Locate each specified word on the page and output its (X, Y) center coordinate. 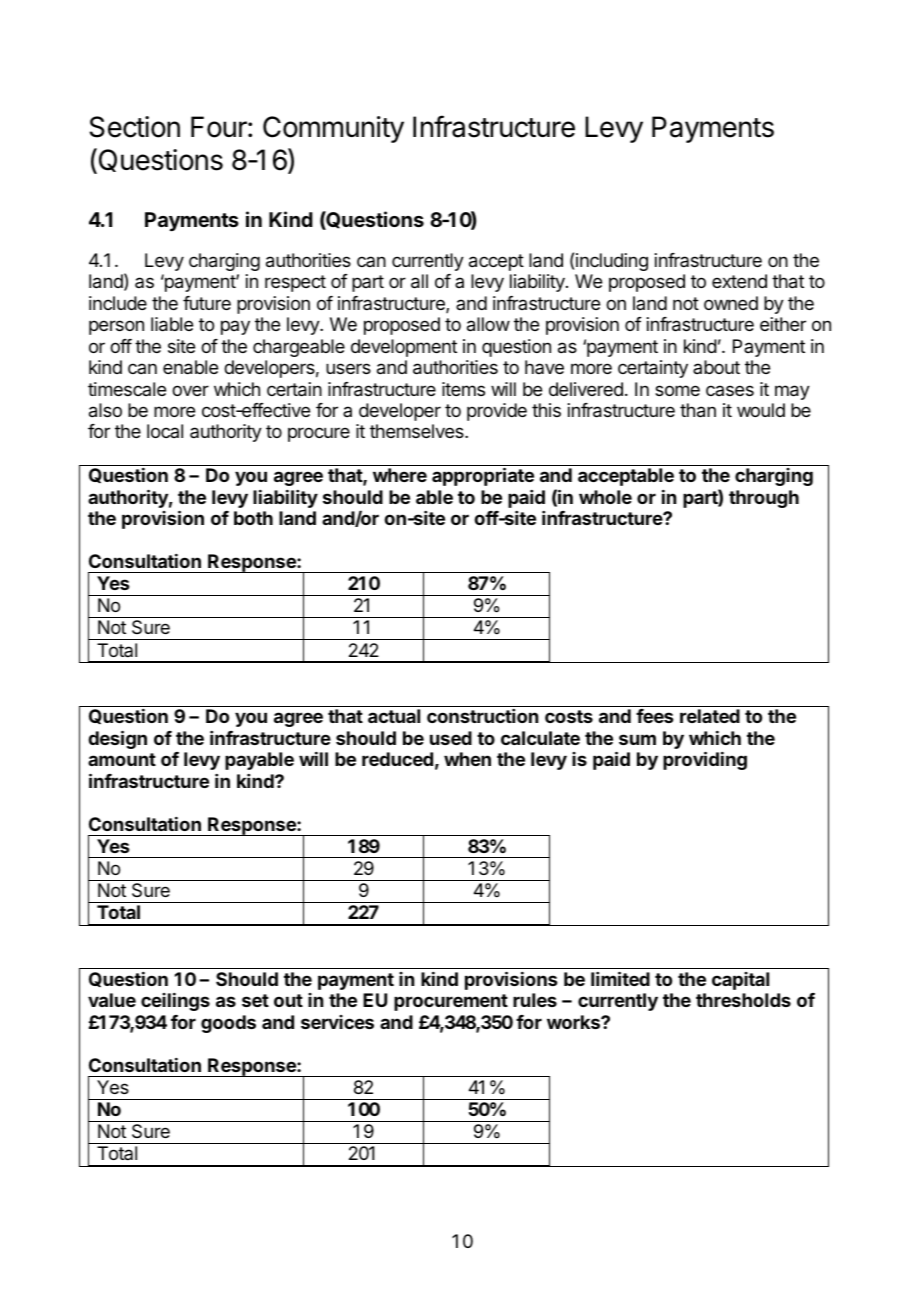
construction (482, 716)
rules (535, 1000)
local (165, 431)
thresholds (743, 1000)
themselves (418, 431)
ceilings (175, 1002)
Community (333, 129)
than (698, 410)
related (710, 716)
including (612, 262)
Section (135, 127)
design (117, 739)
